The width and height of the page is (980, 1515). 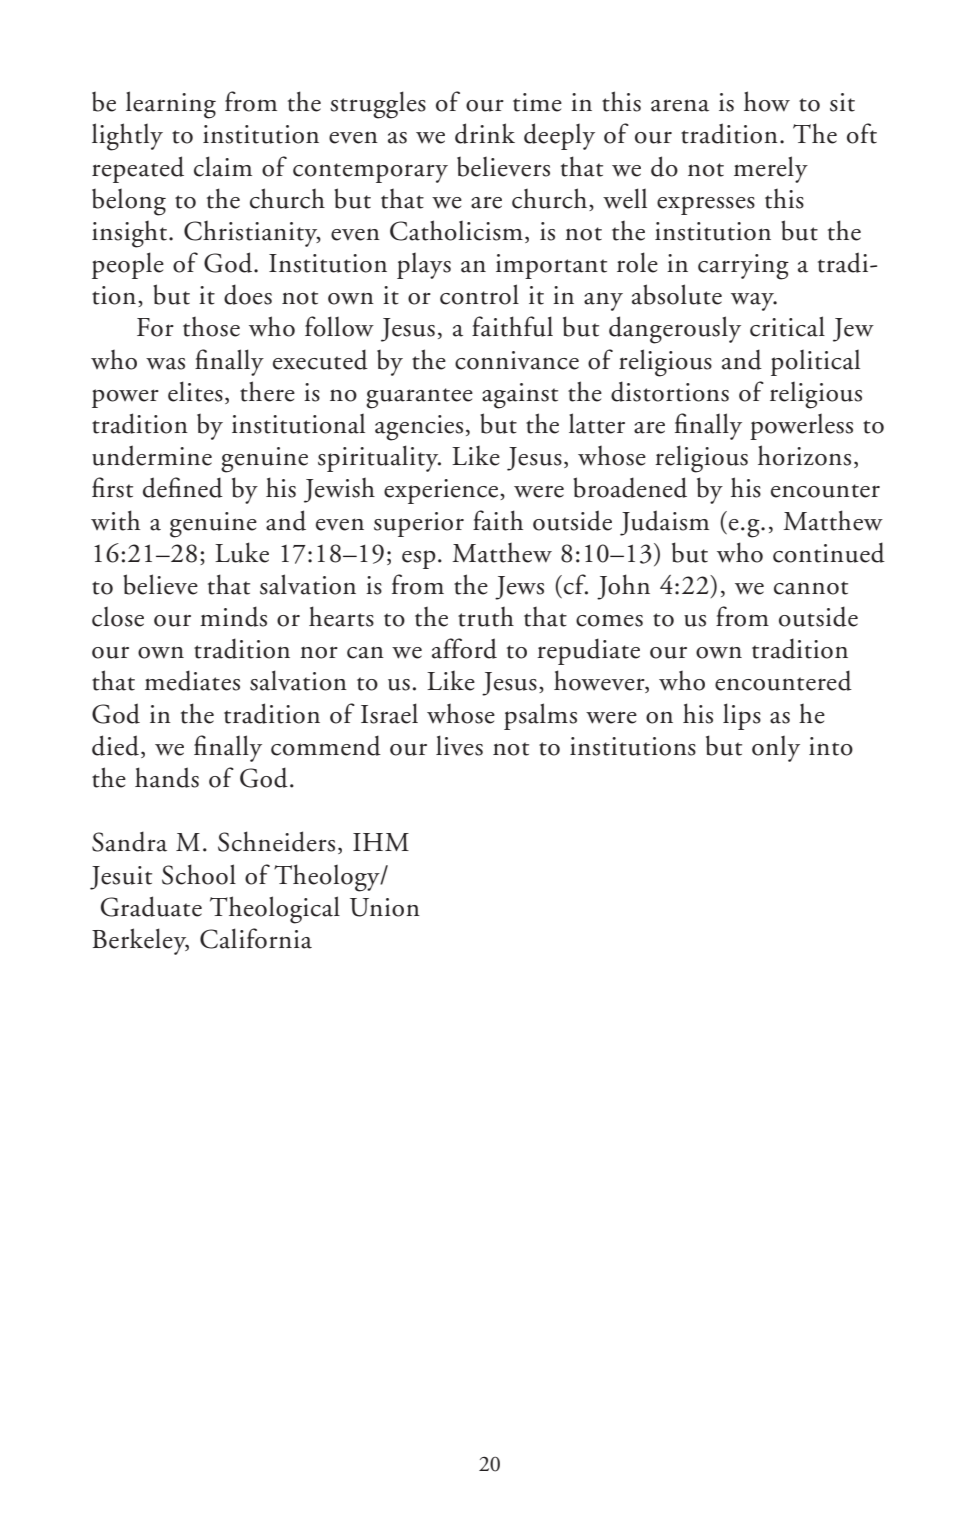 I want to click on drink, so click(x=485, y=133).
